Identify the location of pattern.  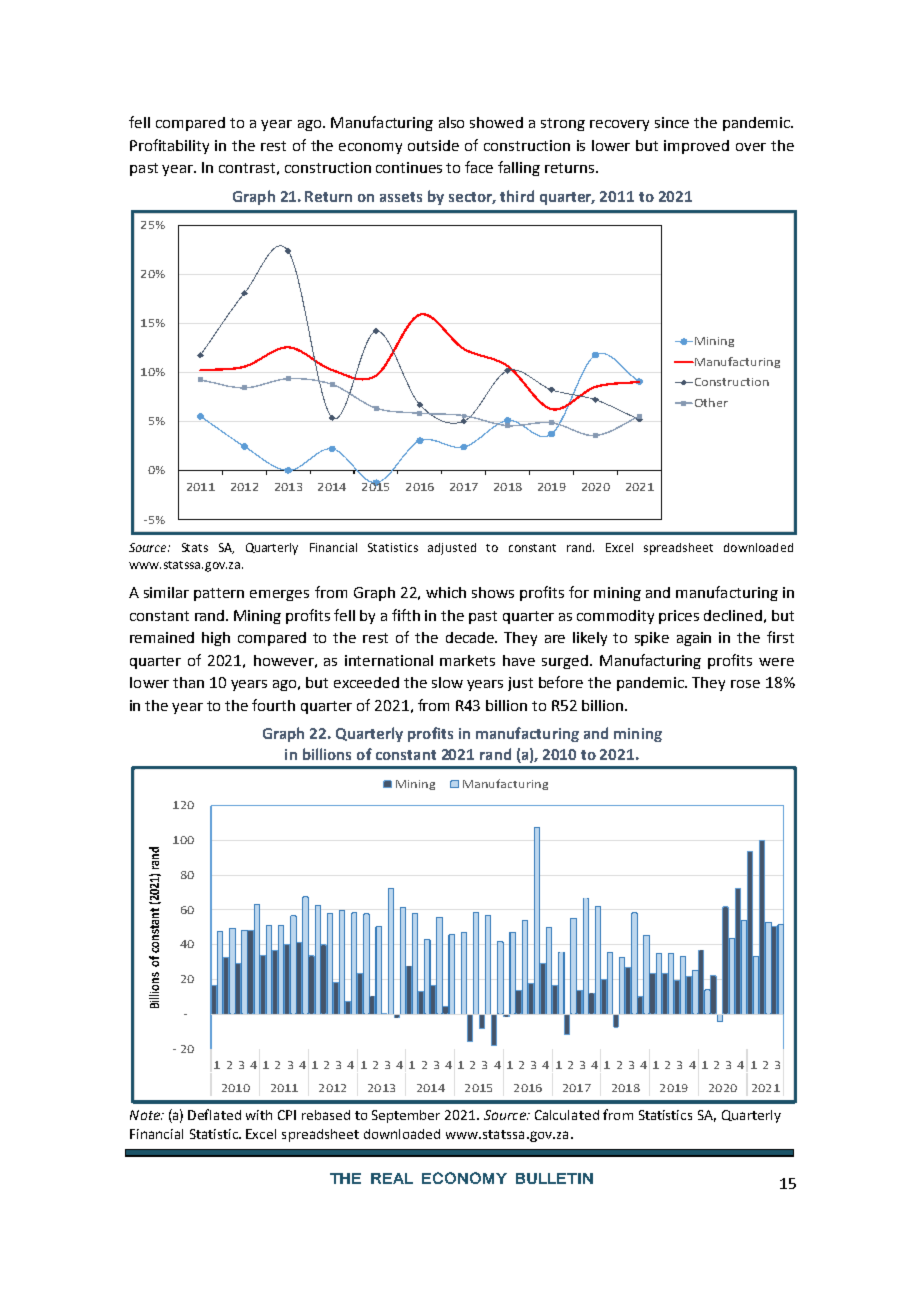
(219, 594).
